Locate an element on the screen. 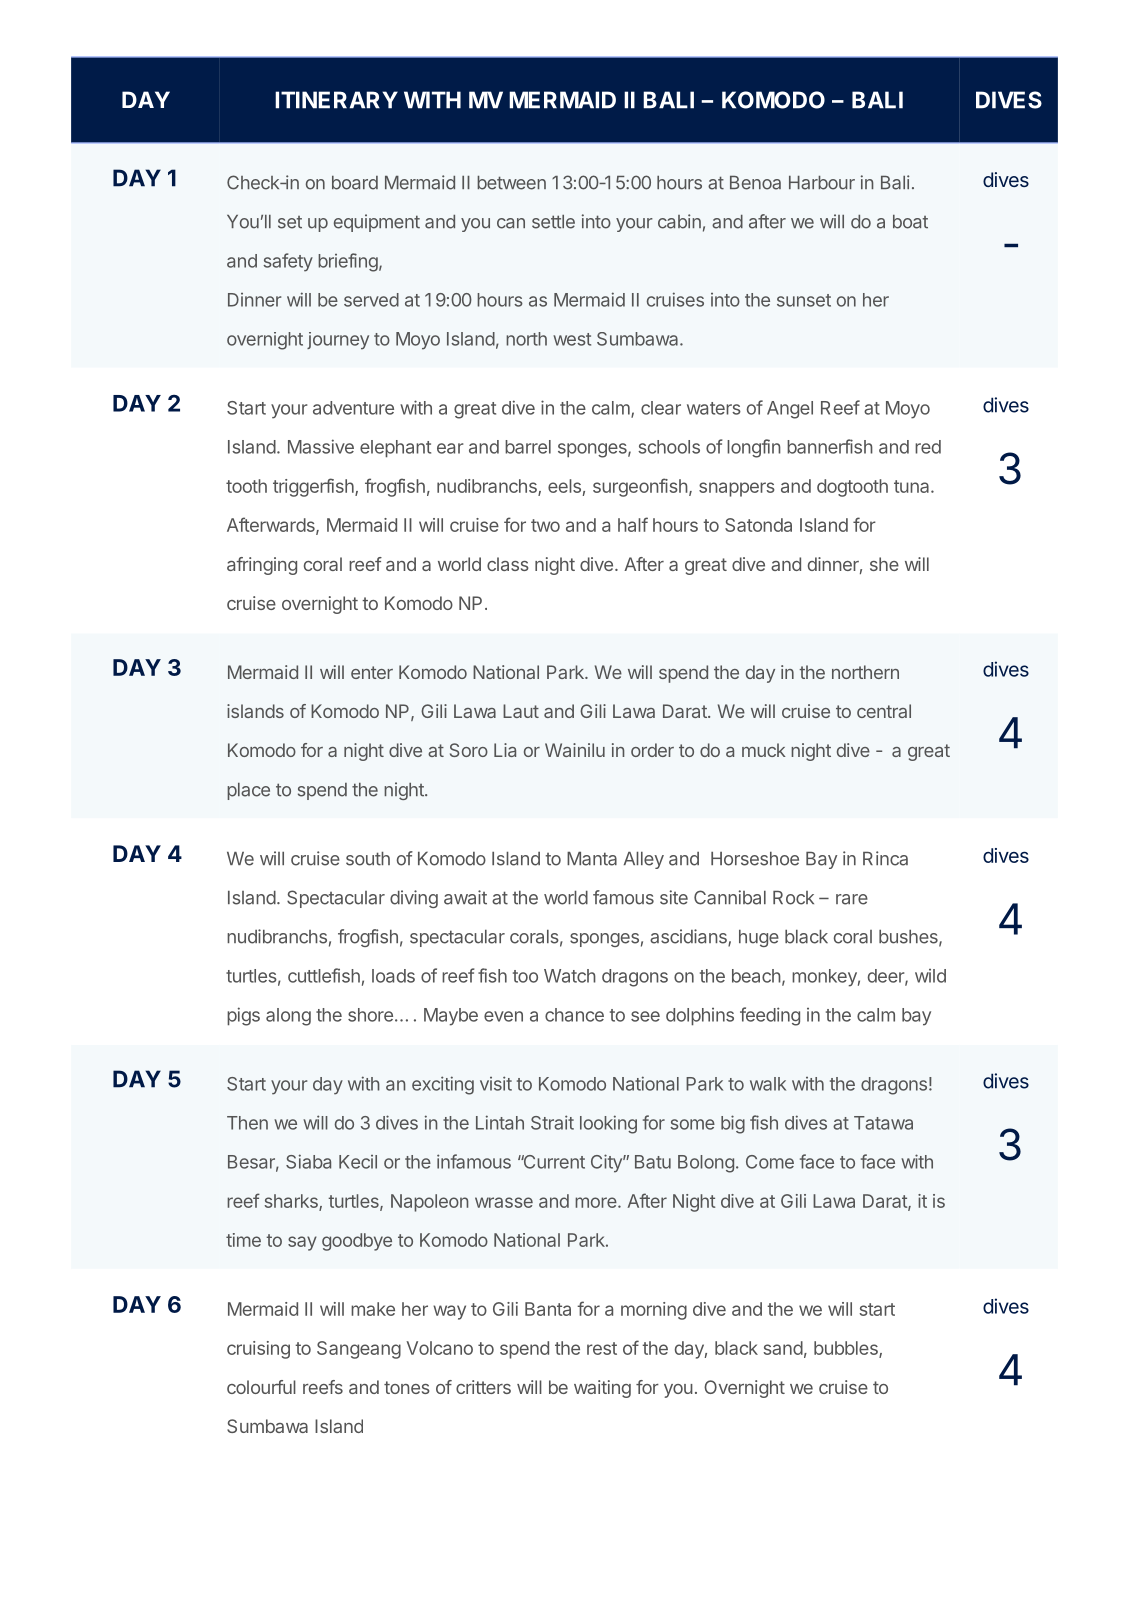  Harbour is located at coordinates (822, 183).
